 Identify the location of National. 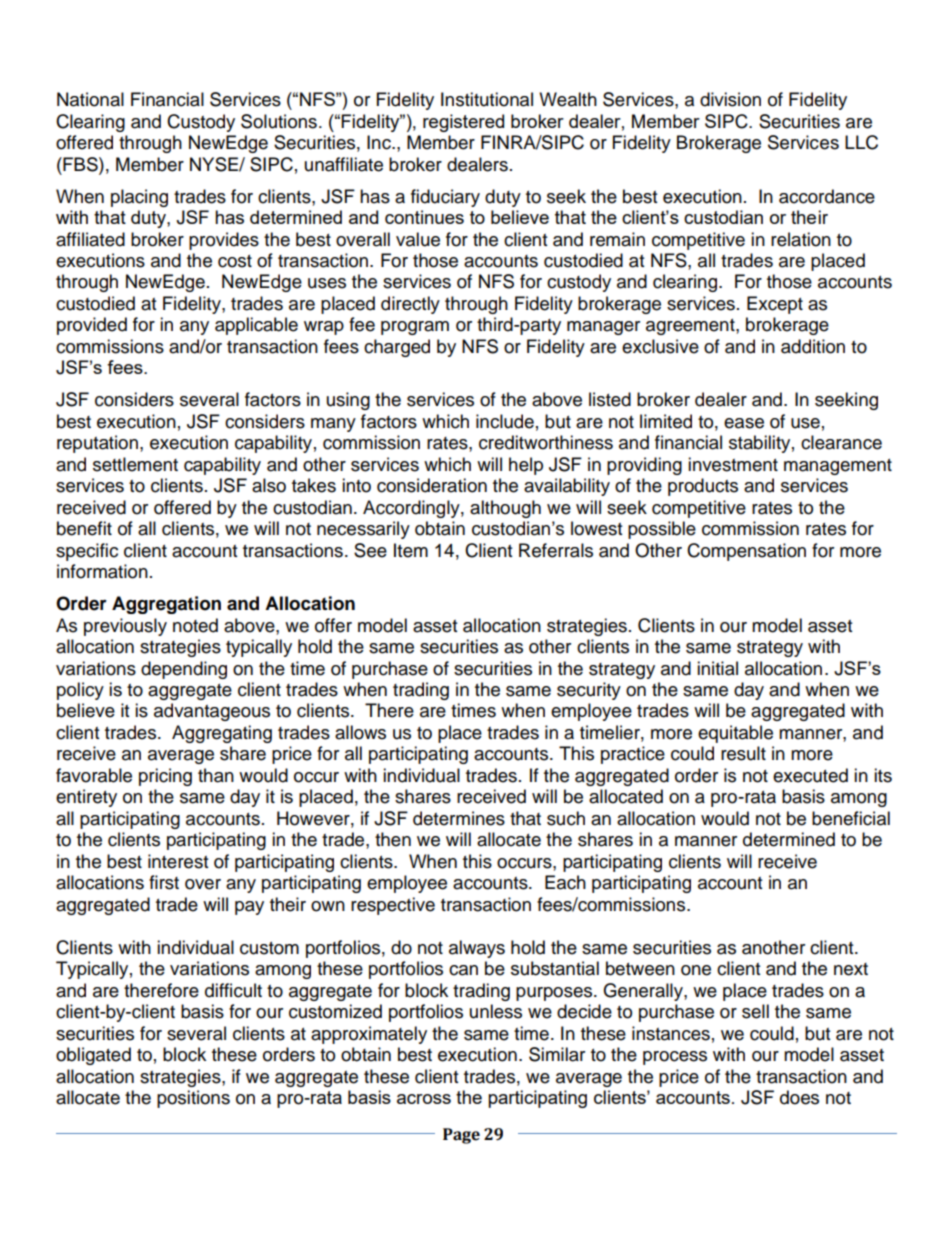
(90, 99).
